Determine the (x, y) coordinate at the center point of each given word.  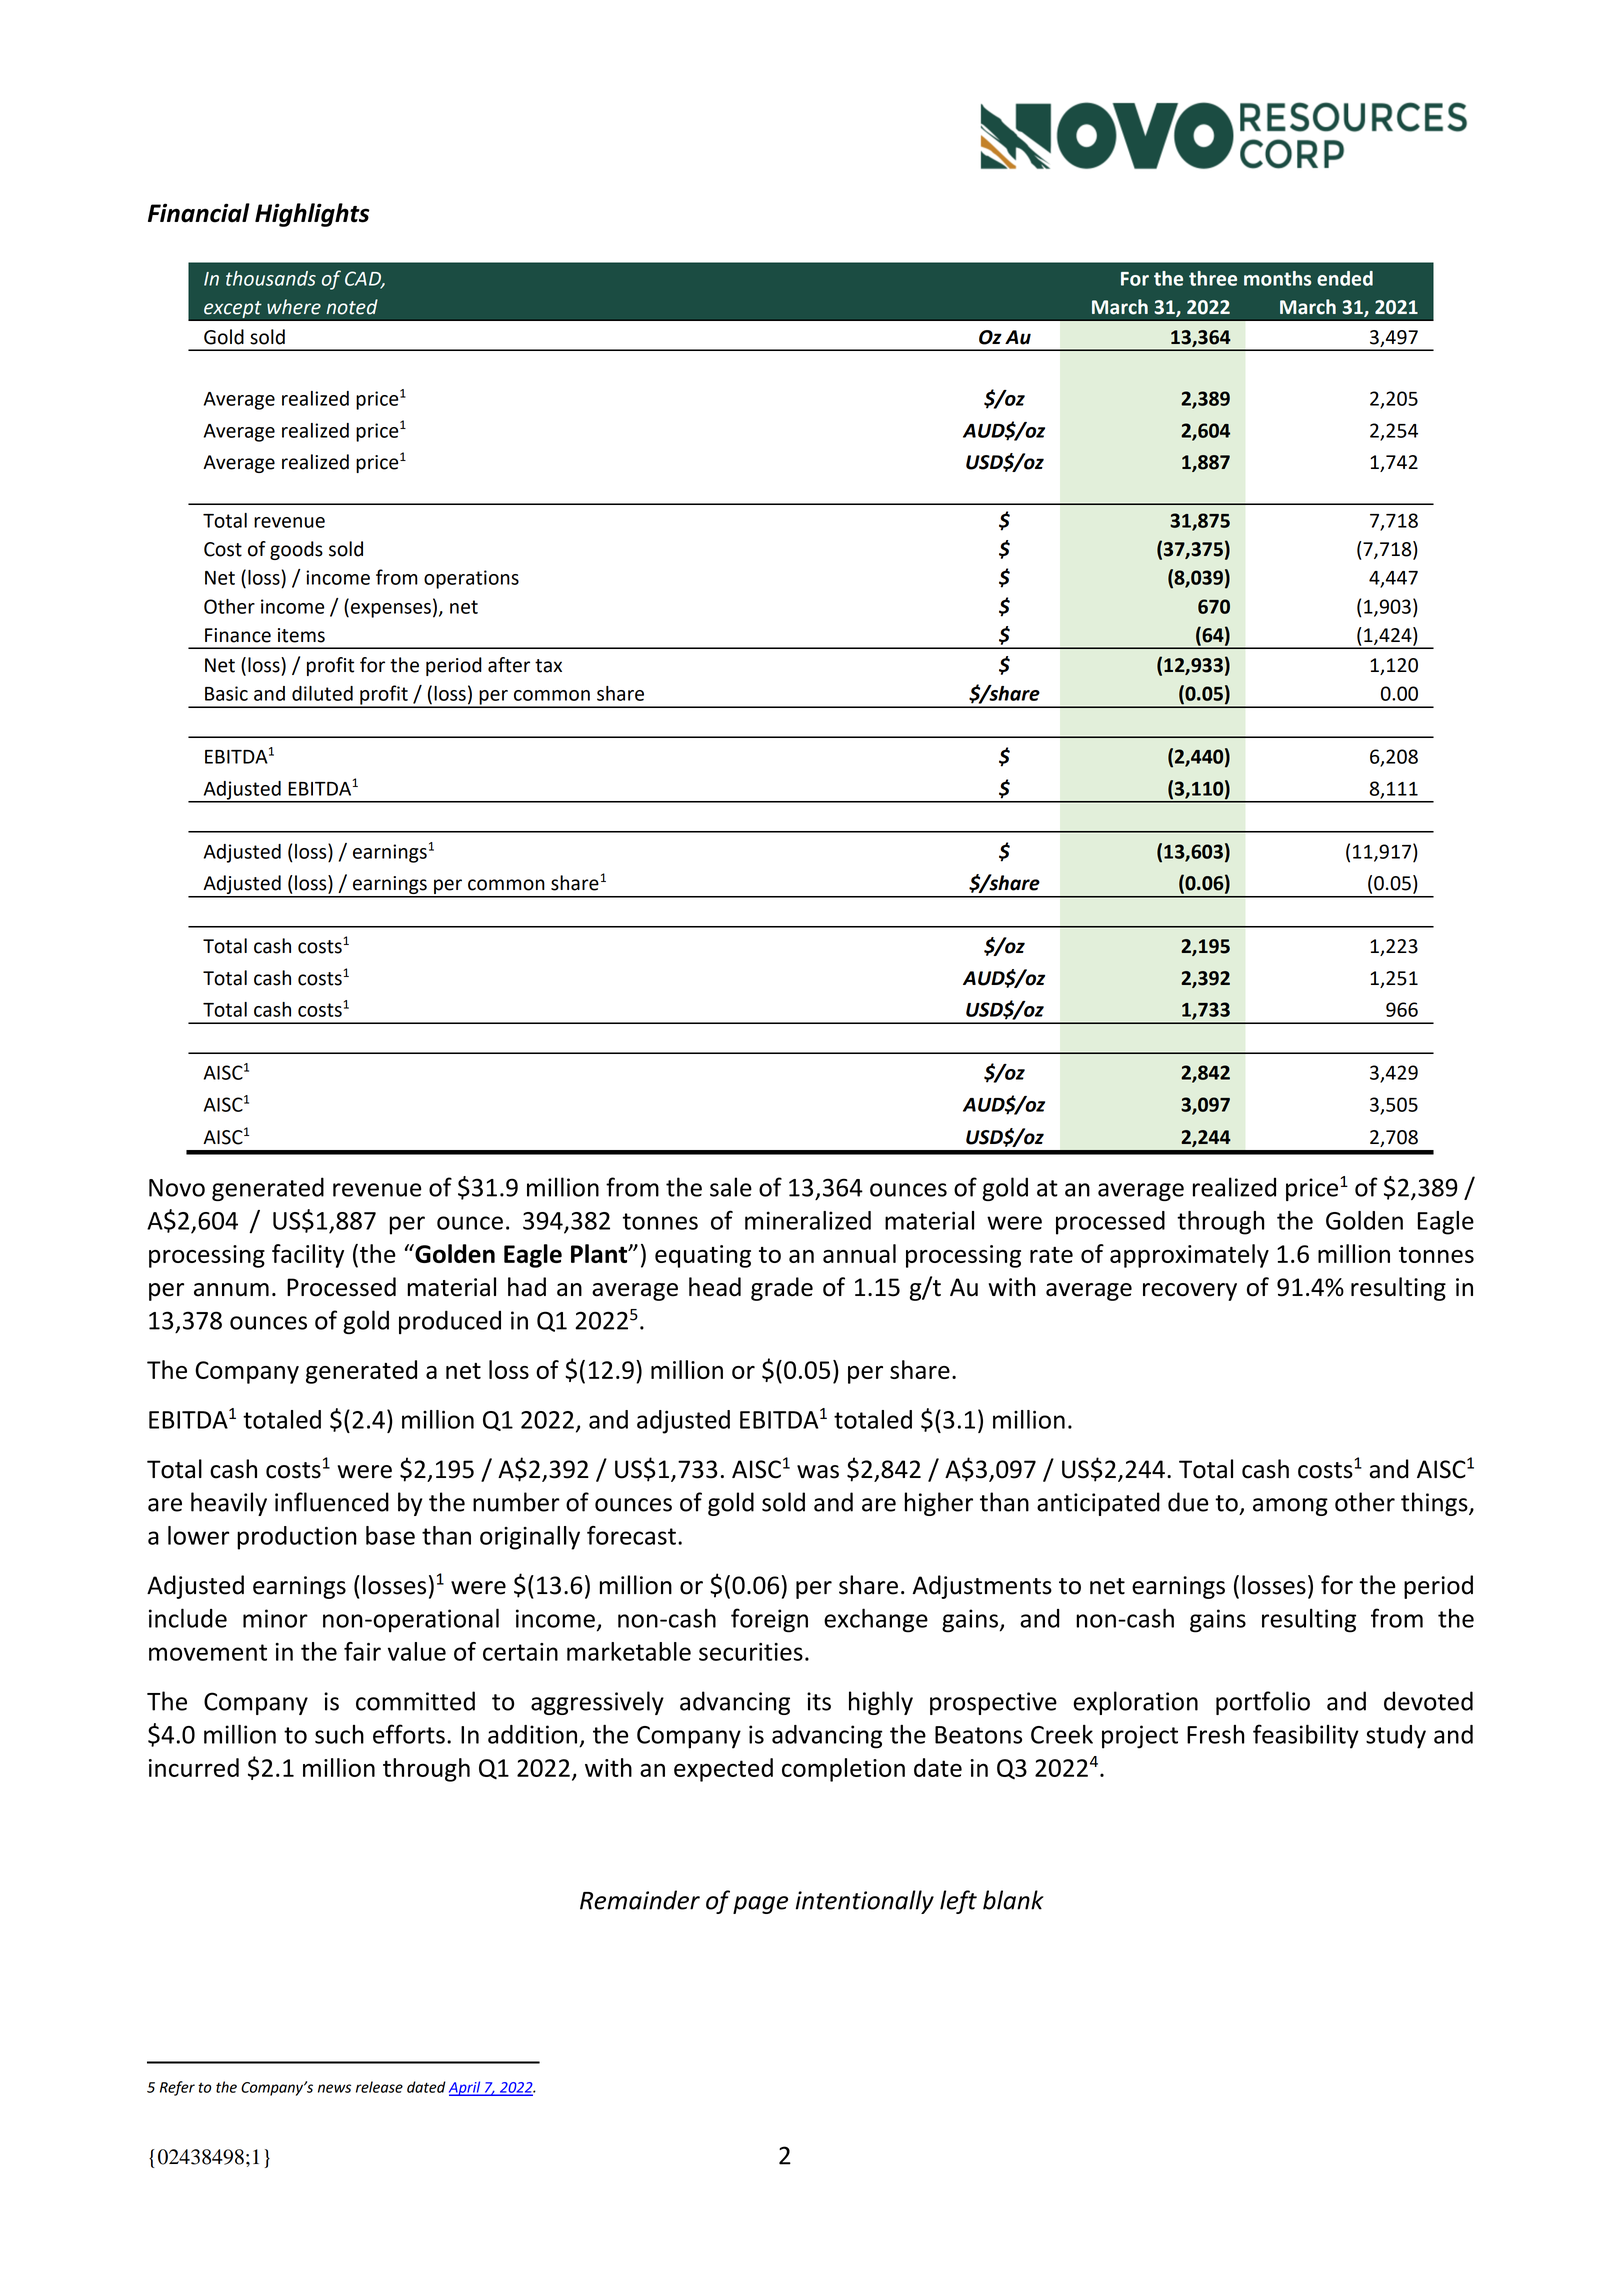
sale (731, 1187)
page (760, 1905)
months (1277, 278)
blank (1013, 1900)
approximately (1189, 1256)
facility (308, 1256)
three (1213, 278)
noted (352, 307)
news (334, 2088)
